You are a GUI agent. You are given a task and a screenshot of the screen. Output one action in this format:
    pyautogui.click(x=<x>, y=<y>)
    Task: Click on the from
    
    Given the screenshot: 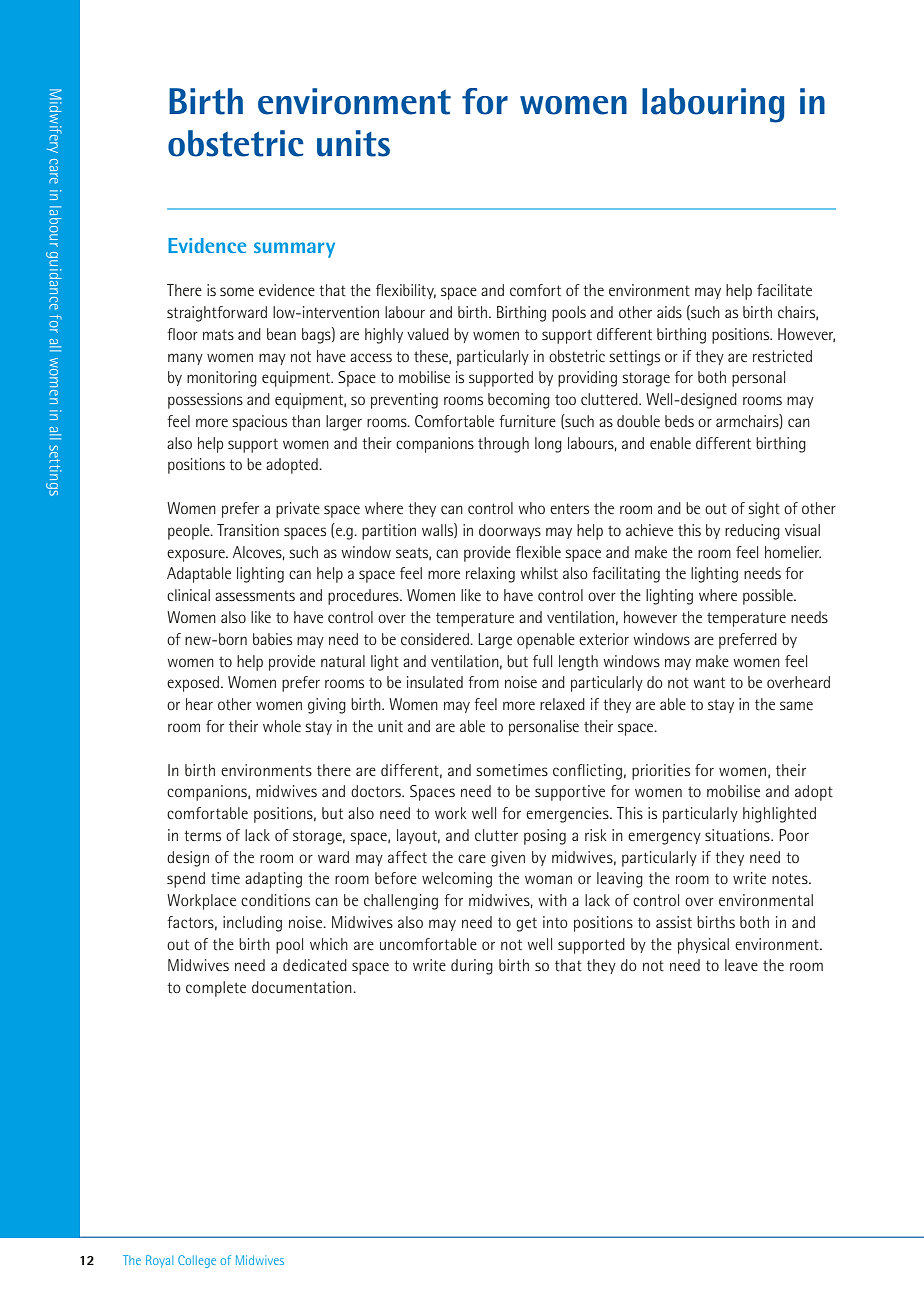 What is the action you would take?
    pyautogui.click(x=483, y=682)
